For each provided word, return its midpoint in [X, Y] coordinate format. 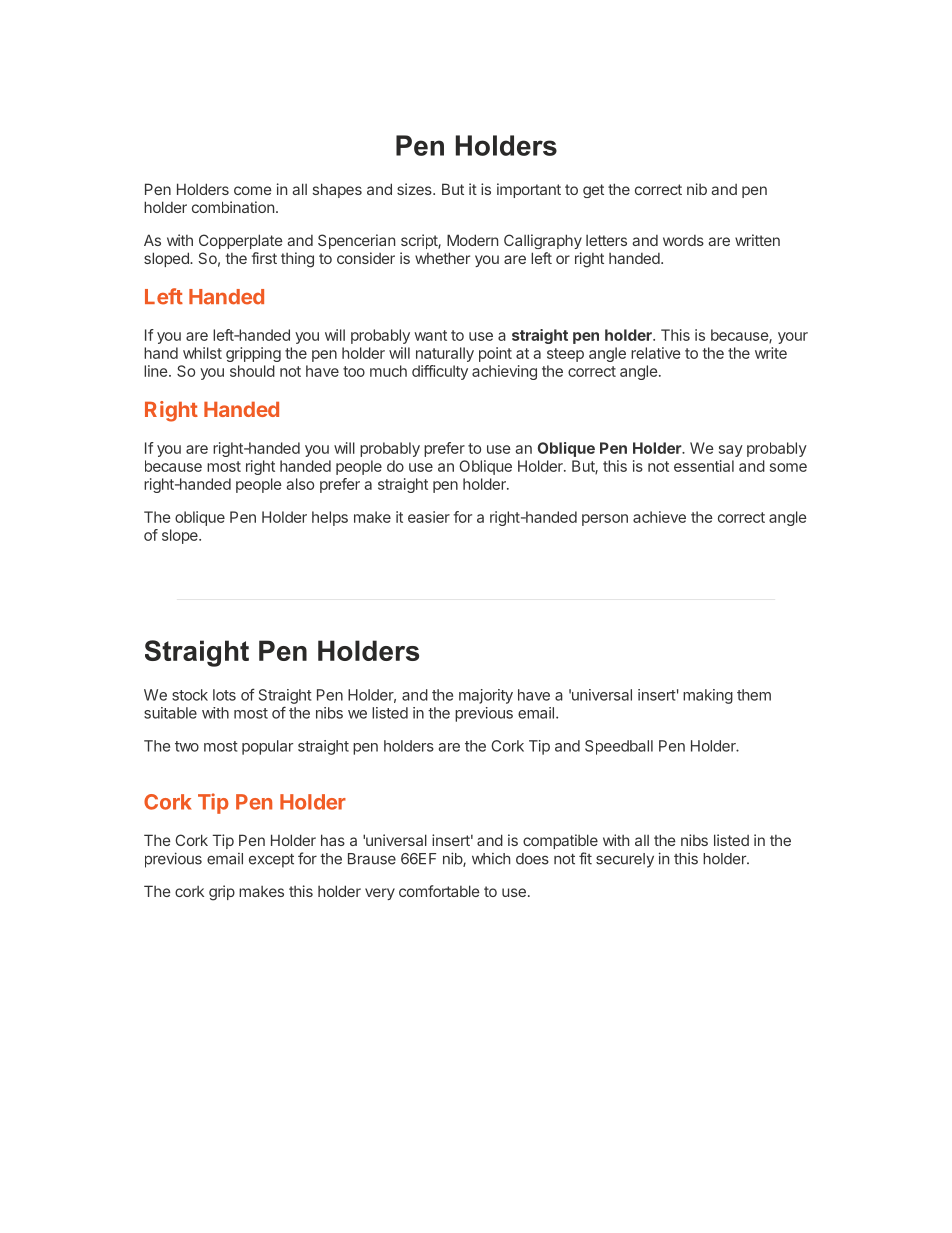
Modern [472, 240]
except [271, 861]
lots [224, 695]
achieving [504, 372]
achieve [659, 517]
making [708, 696]
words [683, 240]
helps [330, 518]
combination [233, 207]
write [771, 353]
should [252, 371]
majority [486, 696]
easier [429, 517]
